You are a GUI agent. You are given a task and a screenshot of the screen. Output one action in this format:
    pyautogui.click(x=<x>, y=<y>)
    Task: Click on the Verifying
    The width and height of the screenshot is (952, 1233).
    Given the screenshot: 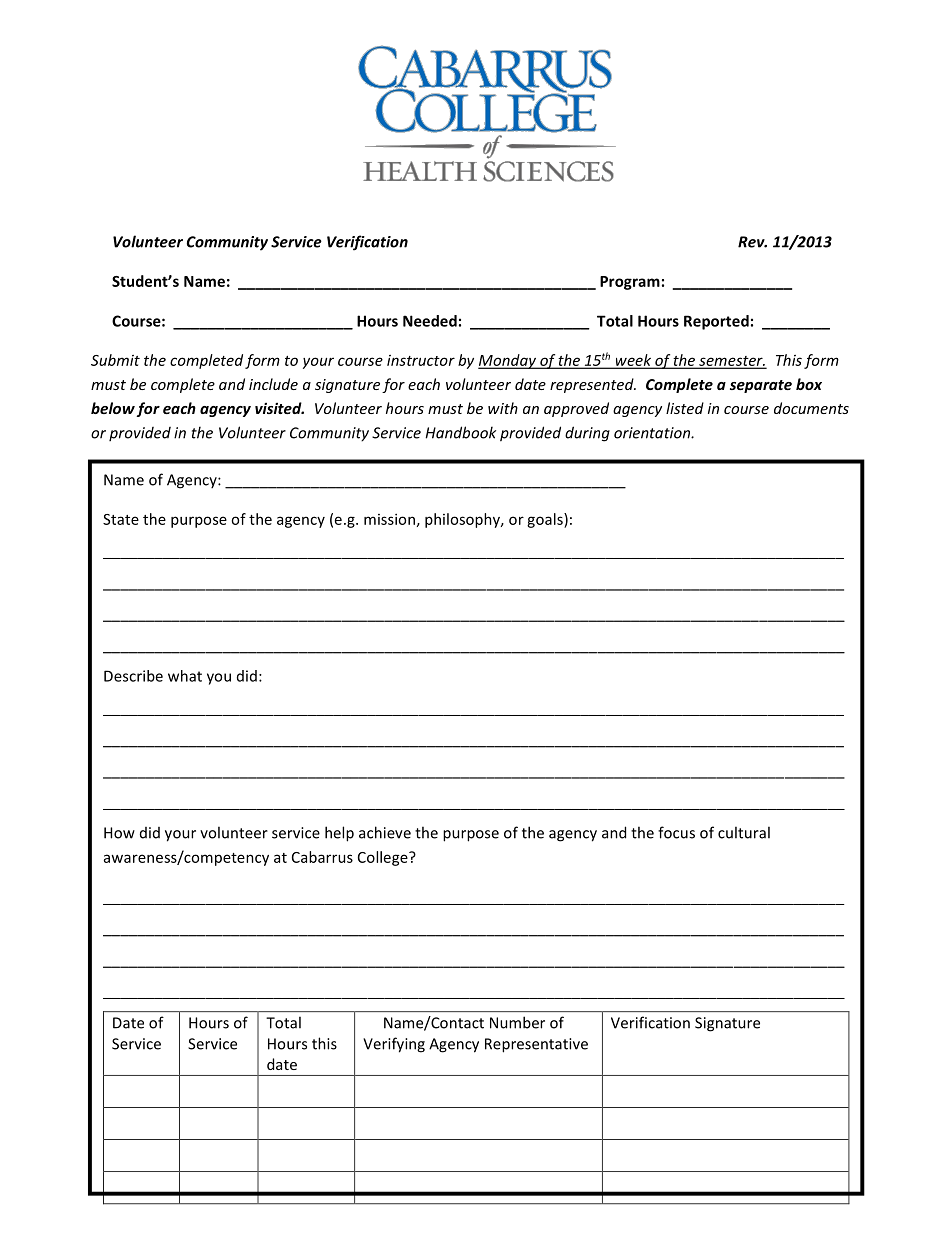 What is the action you would take?
    pyautogui.click(x=394, y=1045)
